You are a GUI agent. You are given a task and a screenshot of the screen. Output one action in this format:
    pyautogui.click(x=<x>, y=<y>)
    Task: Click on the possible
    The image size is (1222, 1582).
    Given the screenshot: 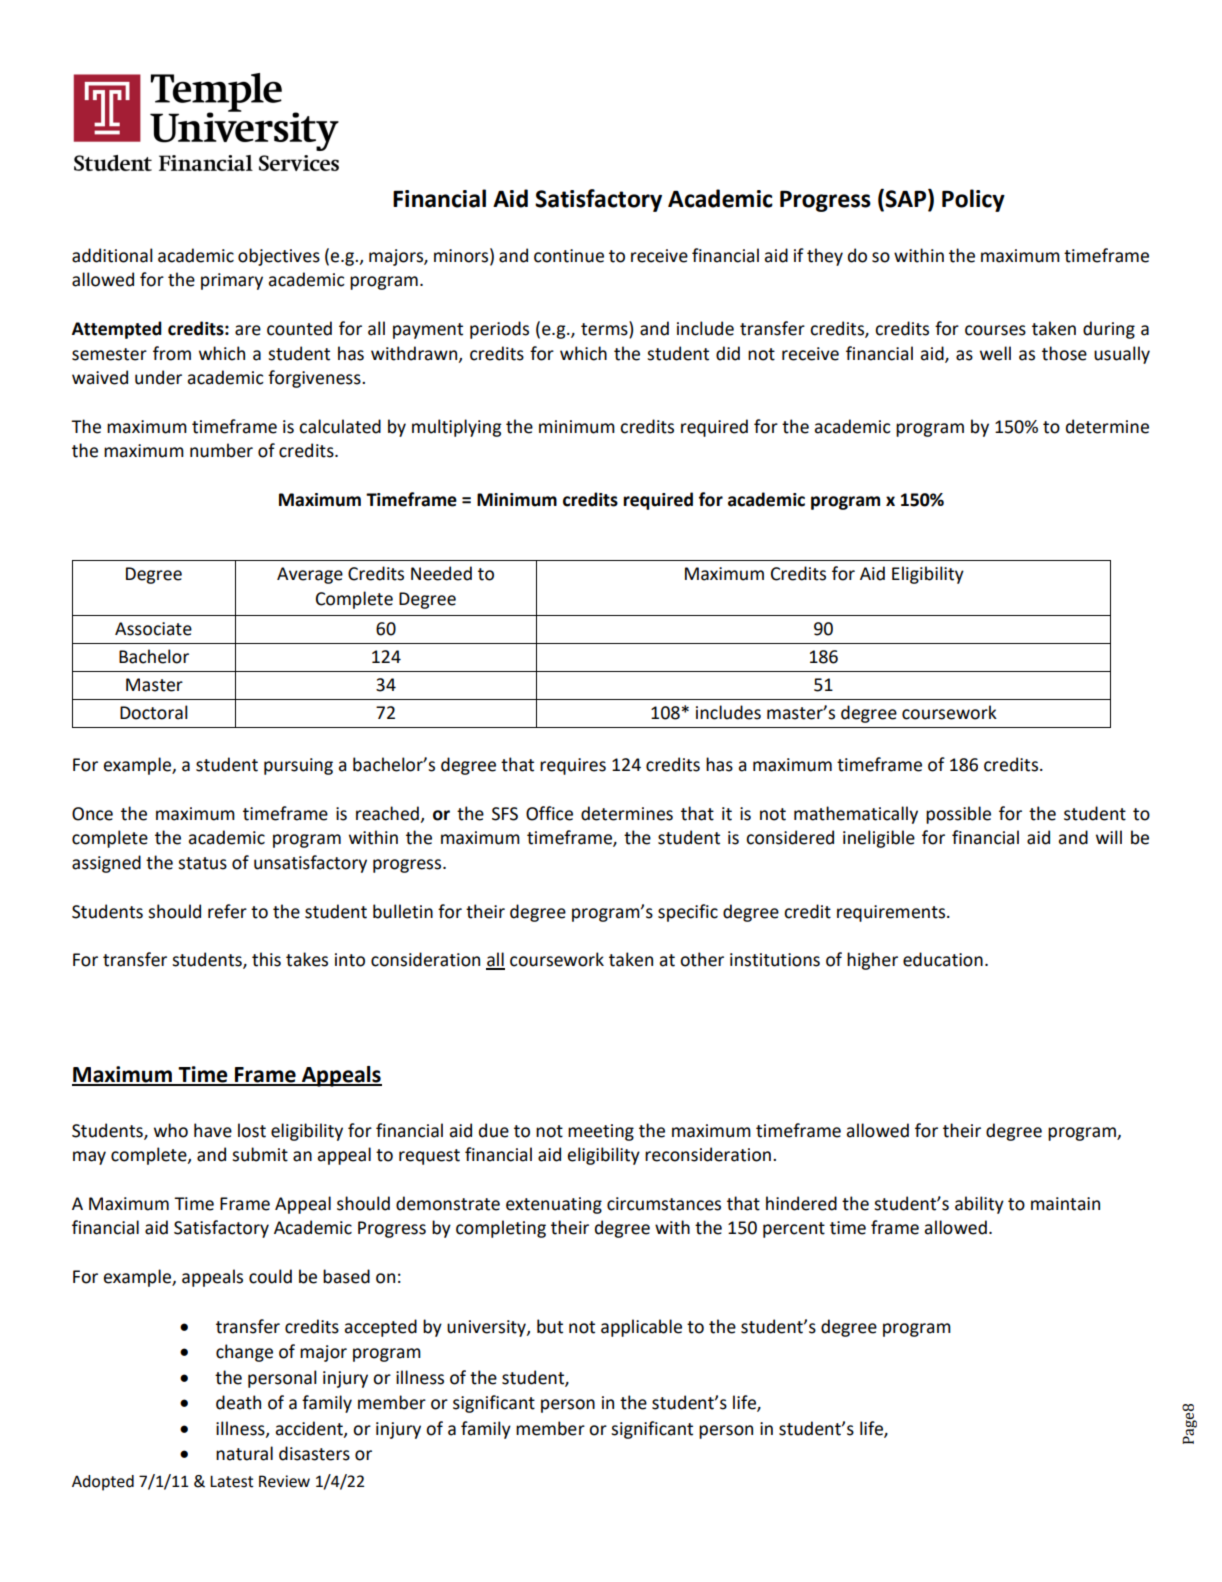 What is the action you would take?
    pyautogui.click(x=958, y=815)
